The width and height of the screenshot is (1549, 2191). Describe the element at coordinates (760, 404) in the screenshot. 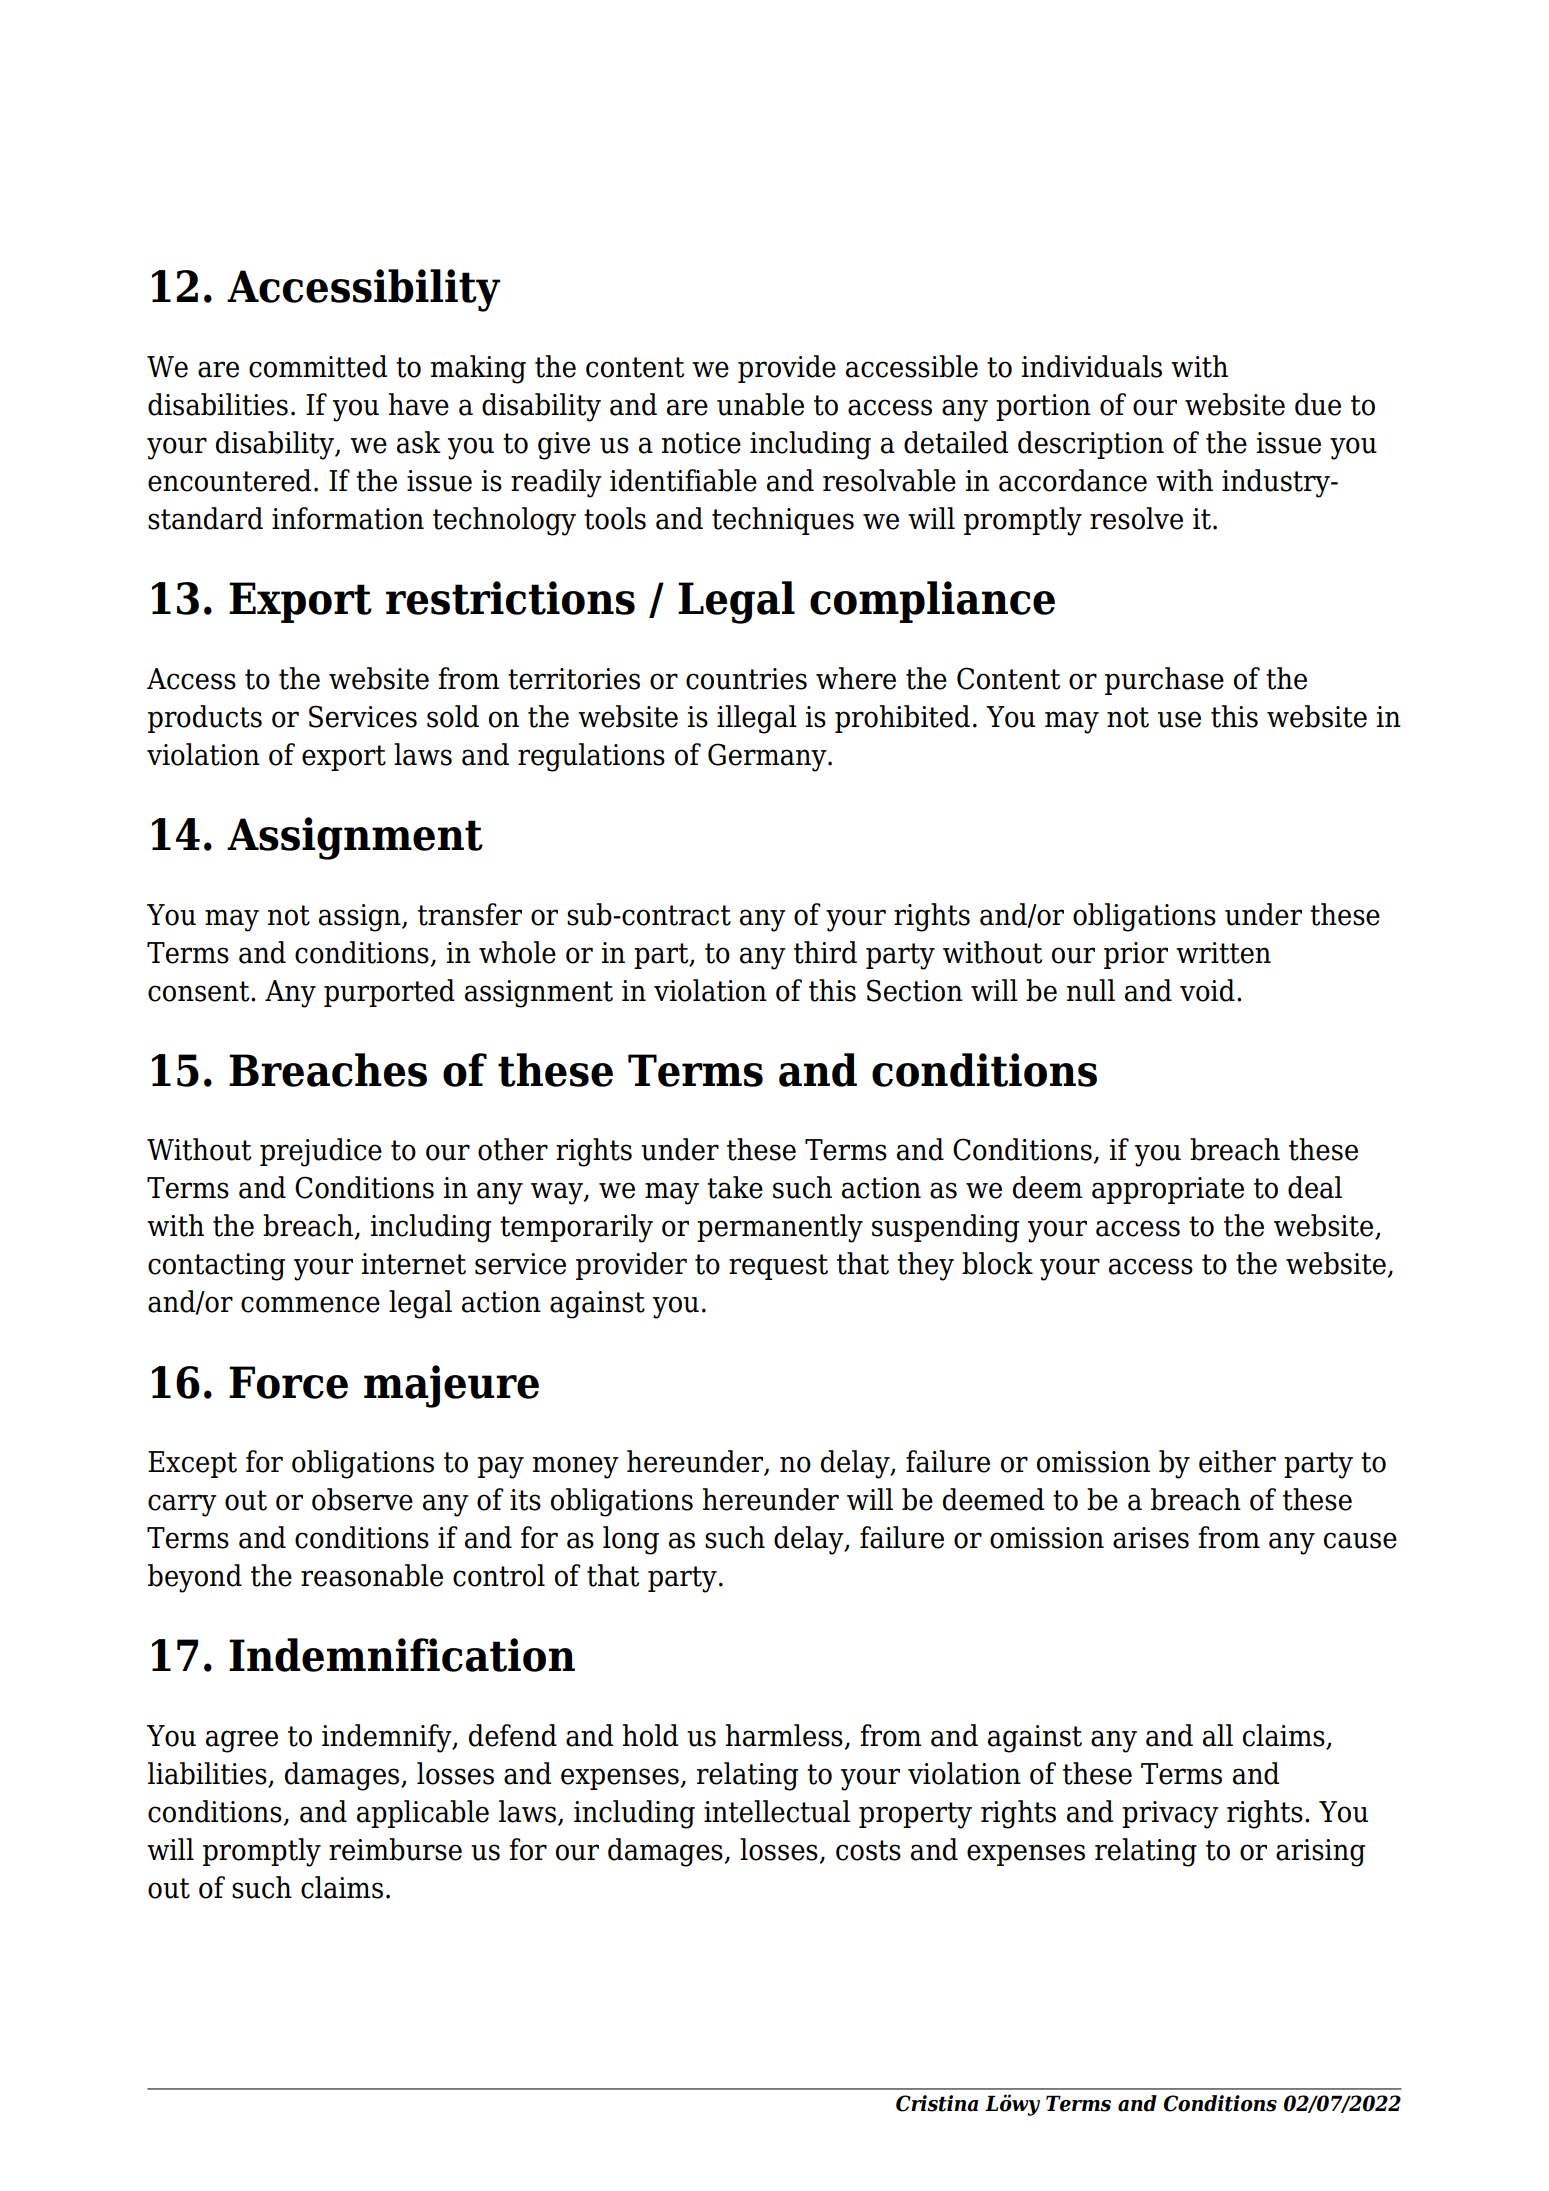

I see `unable` at that location.
